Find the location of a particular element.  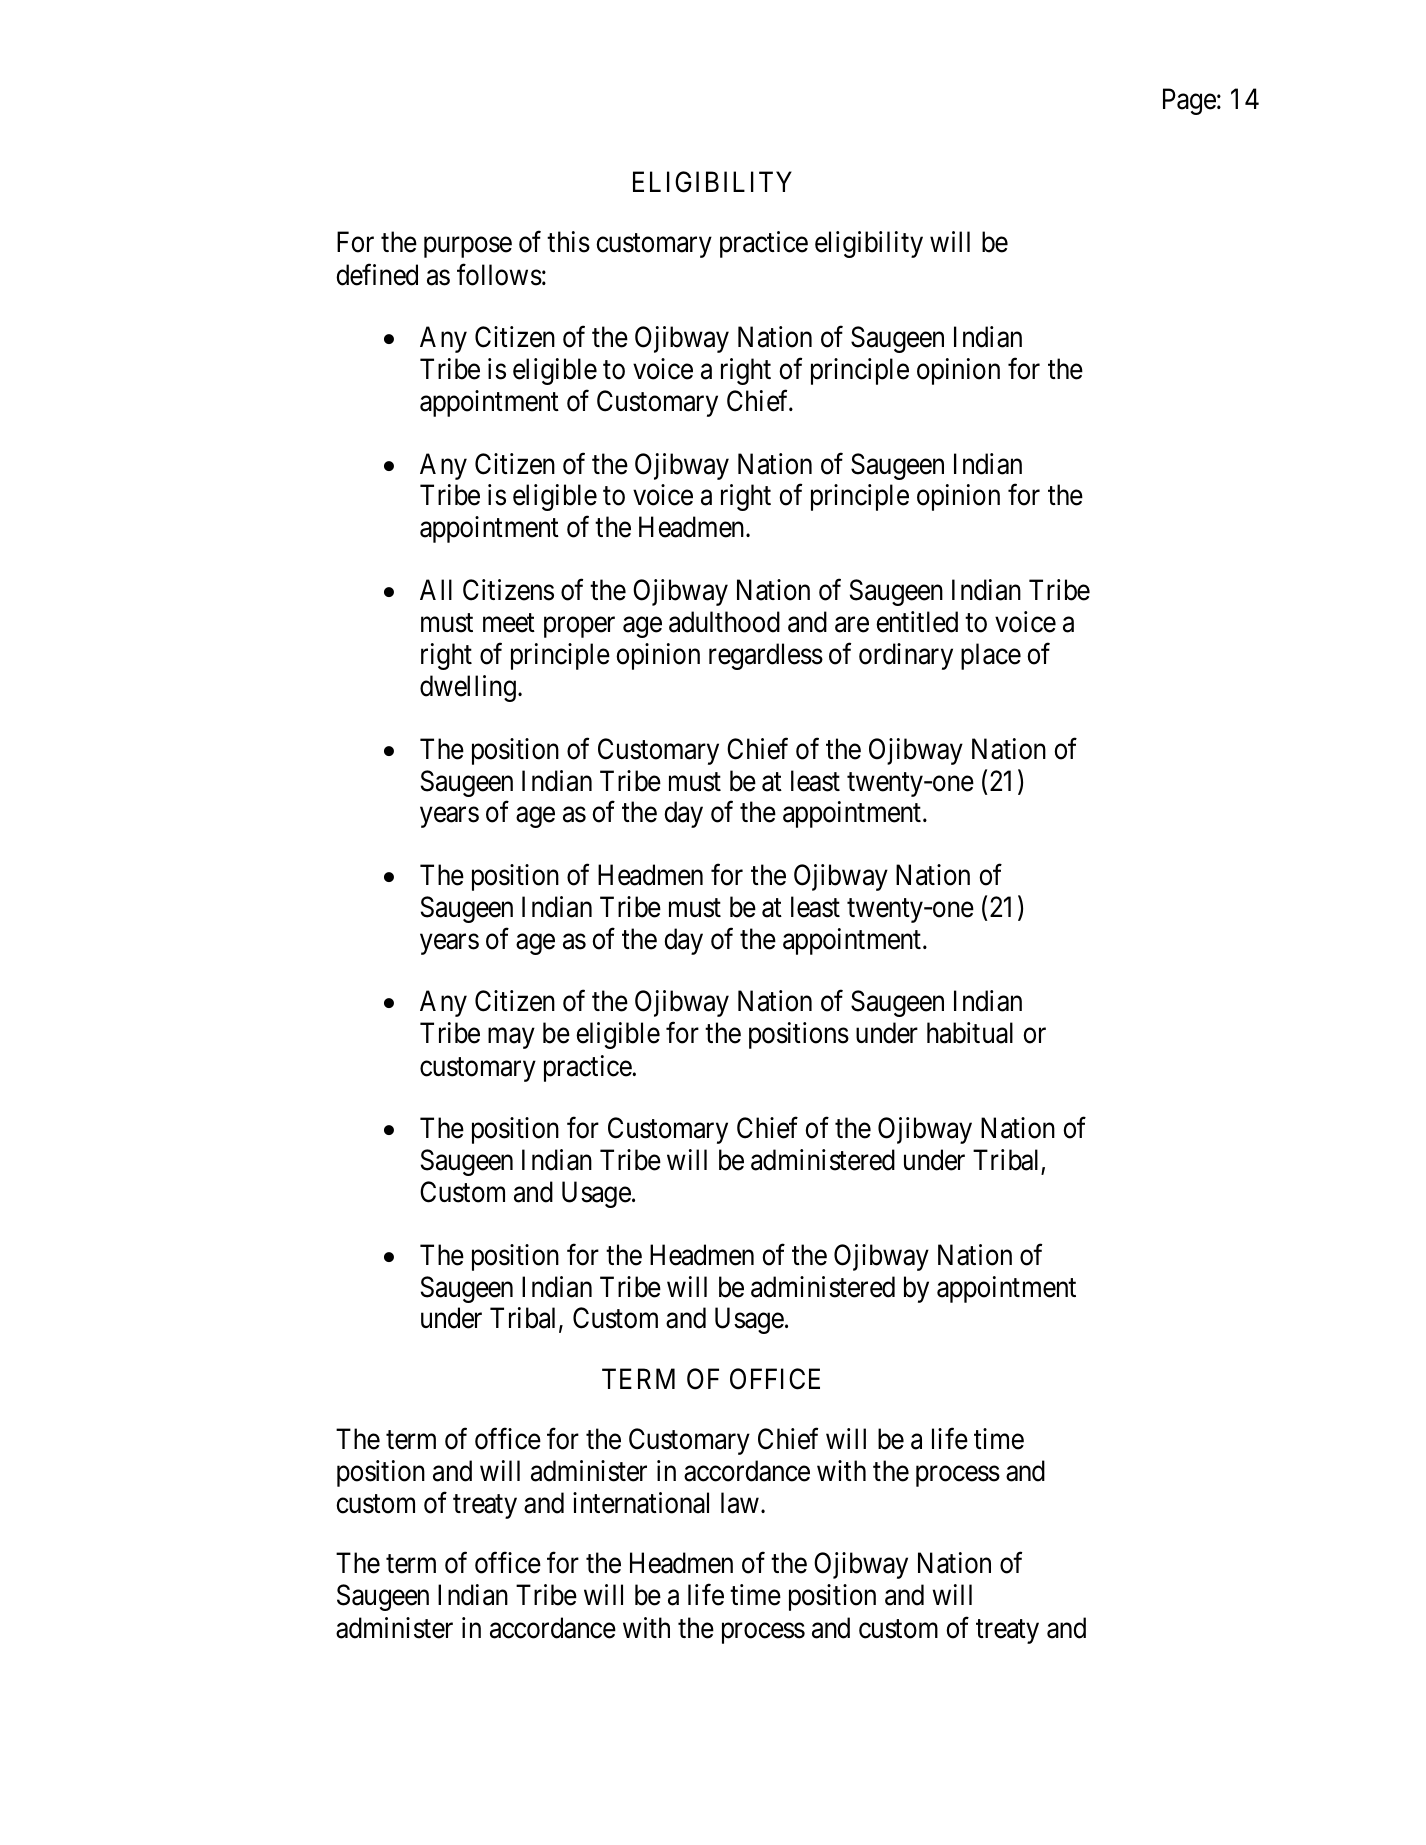

law is located at coordinates (740, 1503).
